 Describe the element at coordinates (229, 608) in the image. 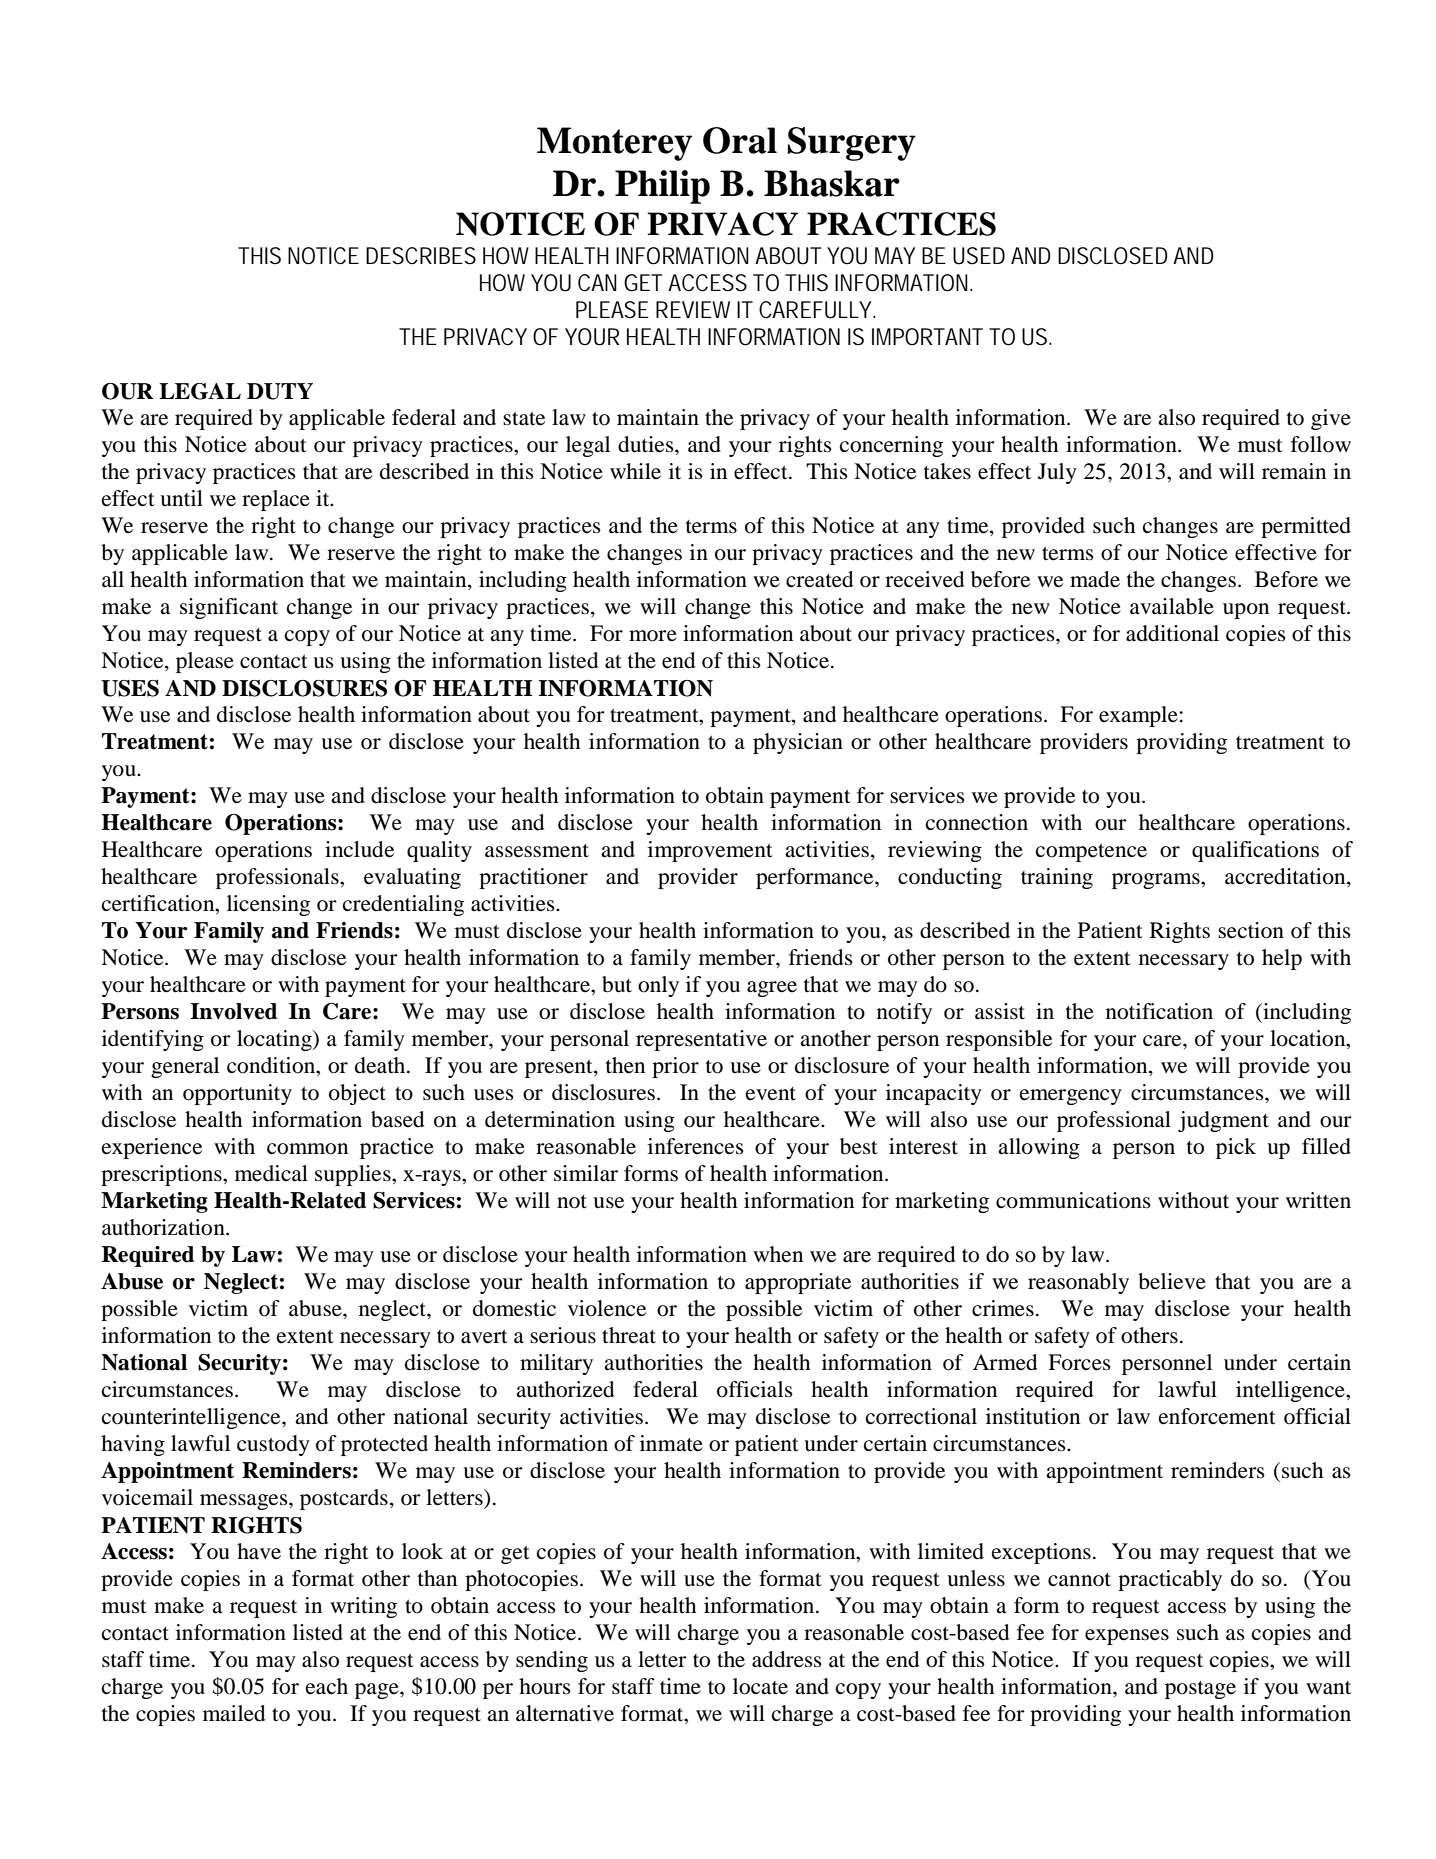

I see `significant` at that location.
